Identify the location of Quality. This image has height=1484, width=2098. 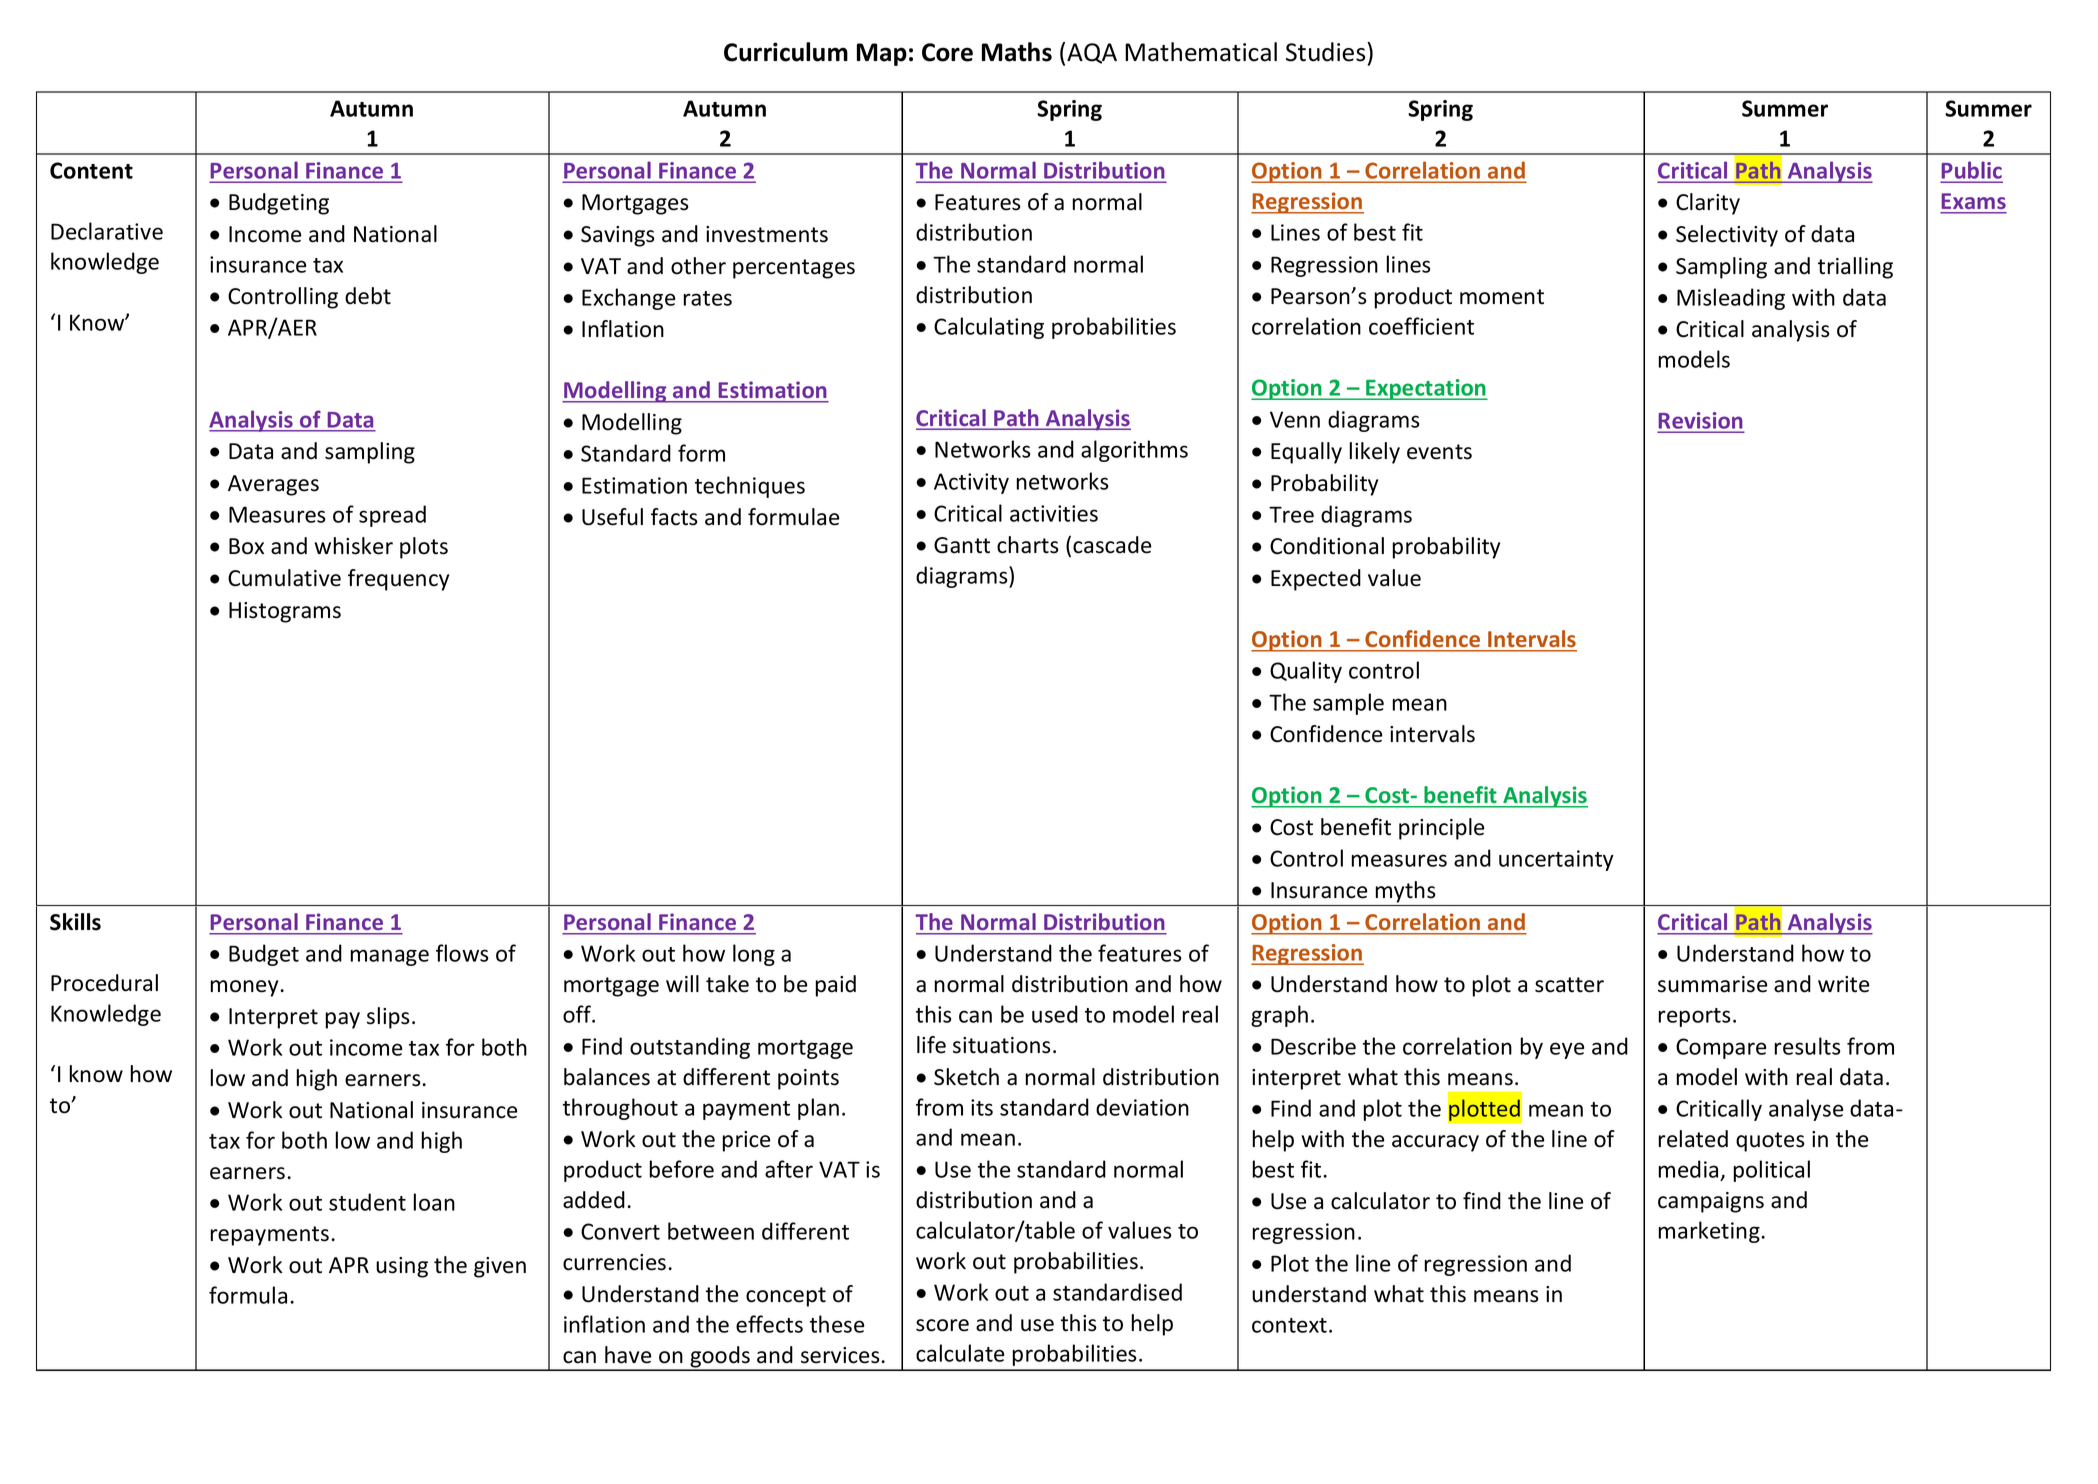
(1306, 672).
